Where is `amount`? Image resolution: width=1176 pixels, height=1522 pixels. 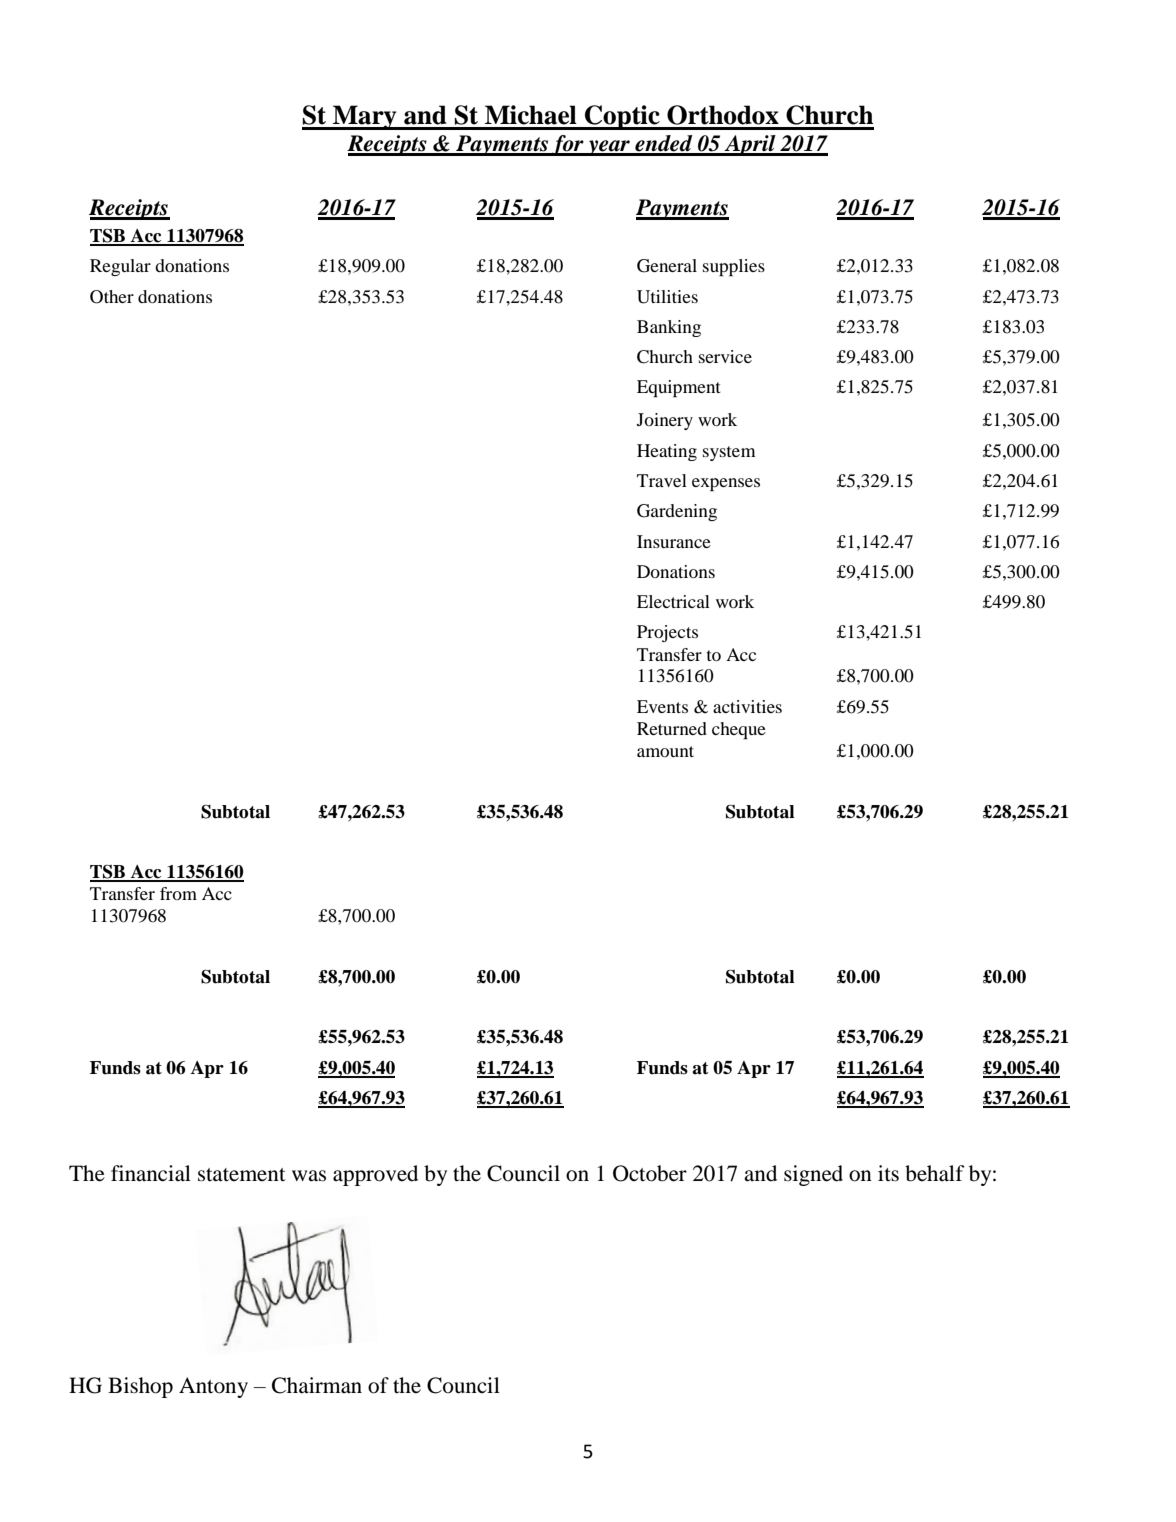 amount is located at coordinates (665, 751).
